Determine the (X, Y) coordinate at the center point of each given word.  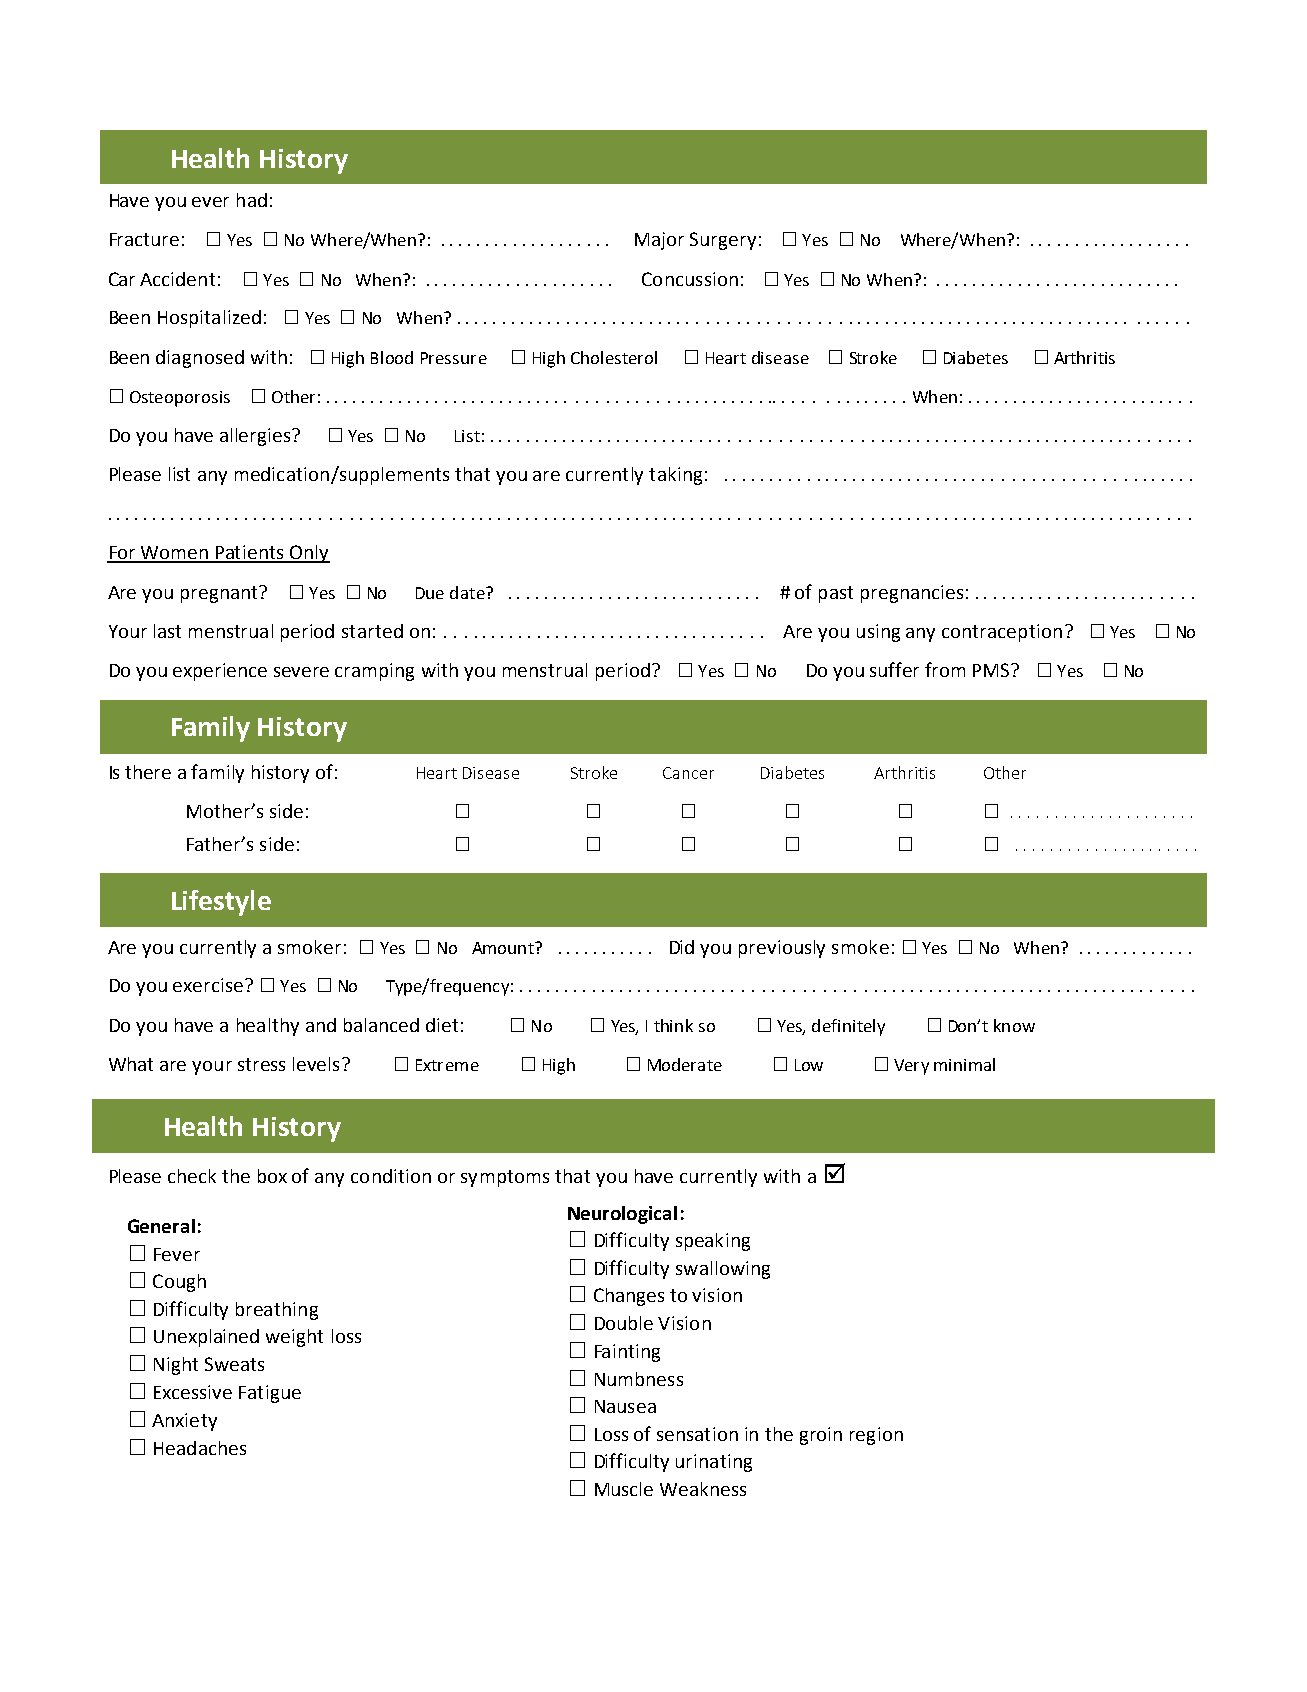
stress (261, 1064)
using (878, 633)
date (468, 592)
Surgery (723, 241)
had (252, 200)
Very (911, 1067)
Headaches (200, 1448)
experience (220, 672)
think (673, 1025)
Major (659, 241)
